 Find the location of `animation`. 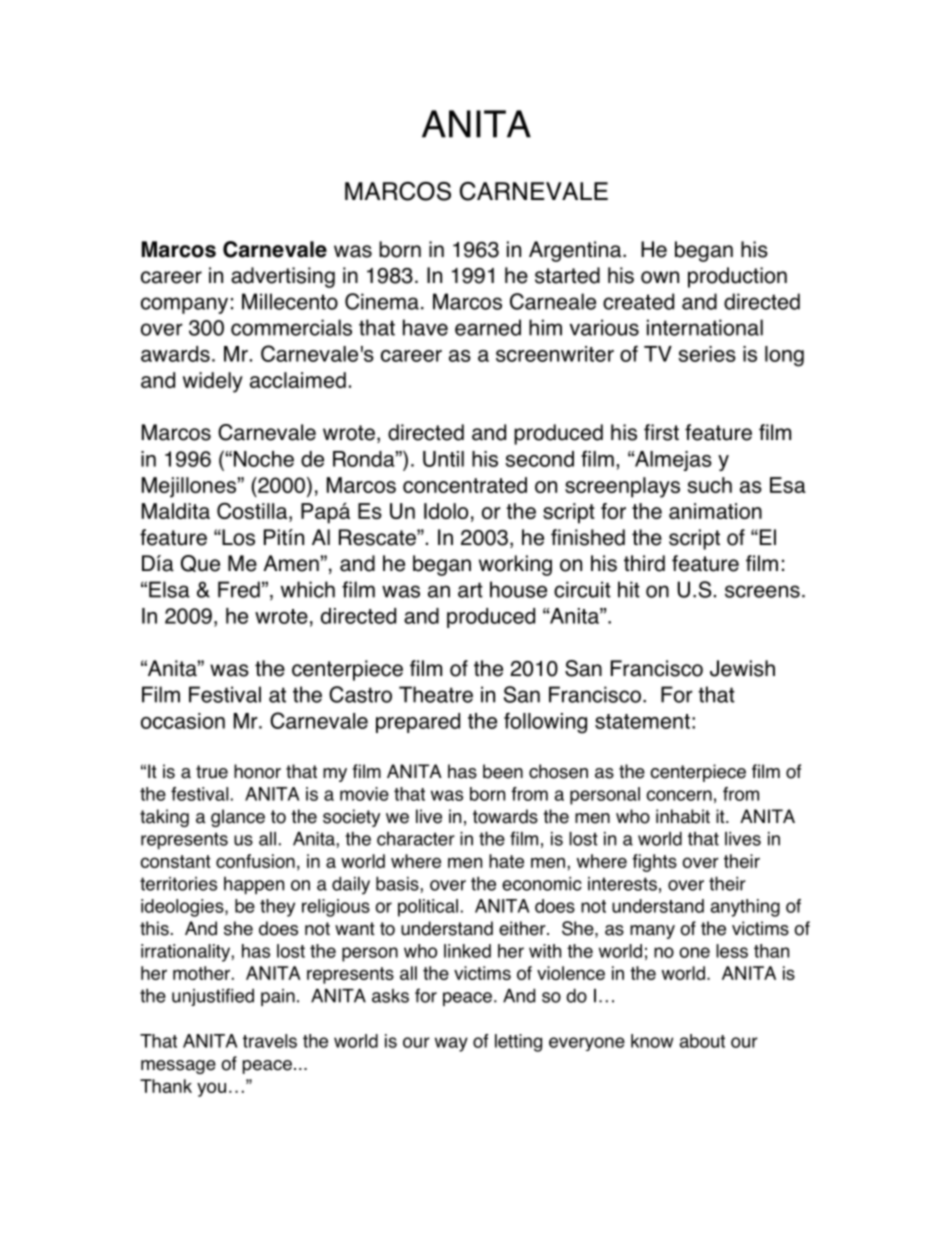

animation is located at coordinates (715, 511).
